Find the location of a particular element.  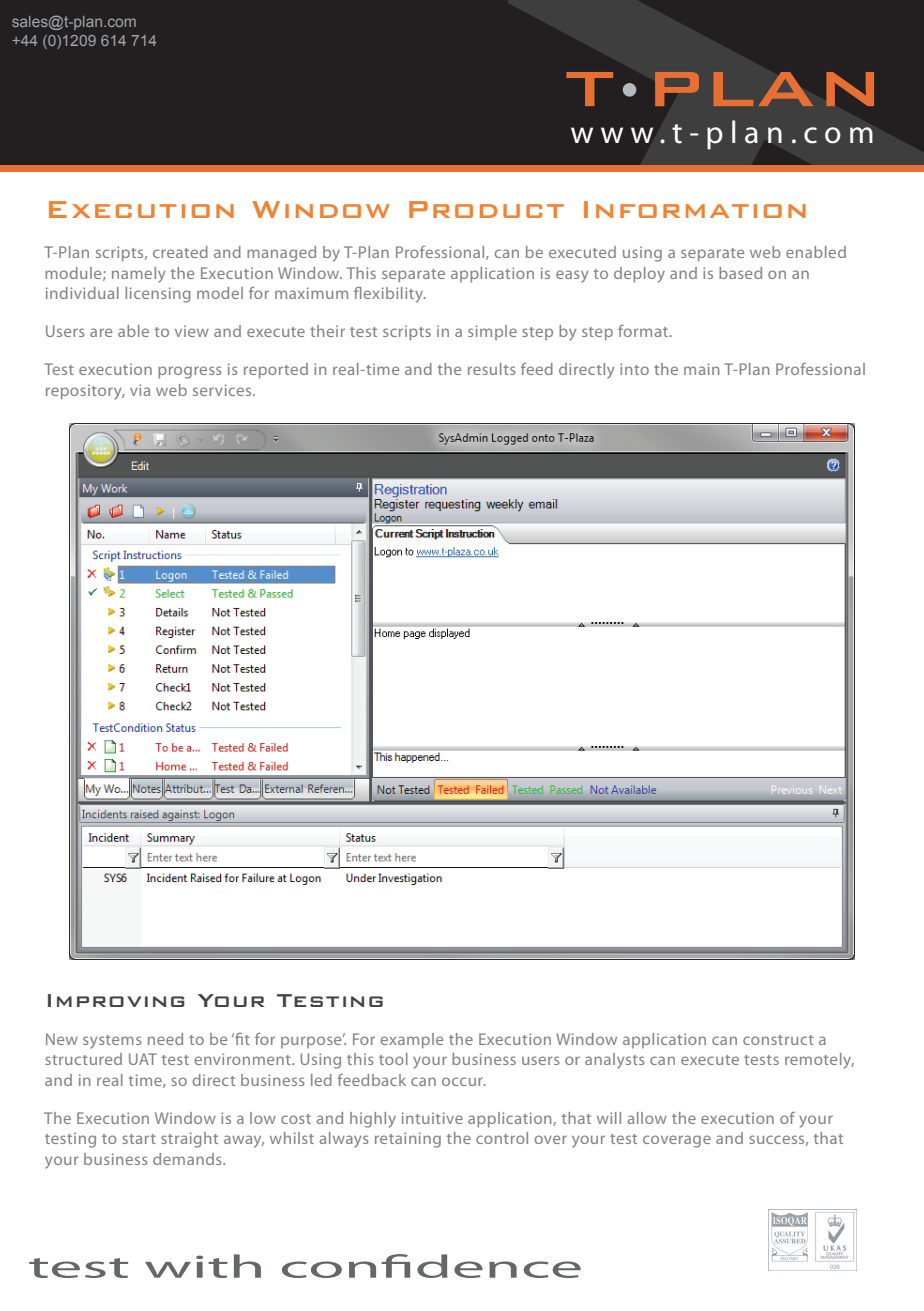

Product is located at coordinates (486, 209).
